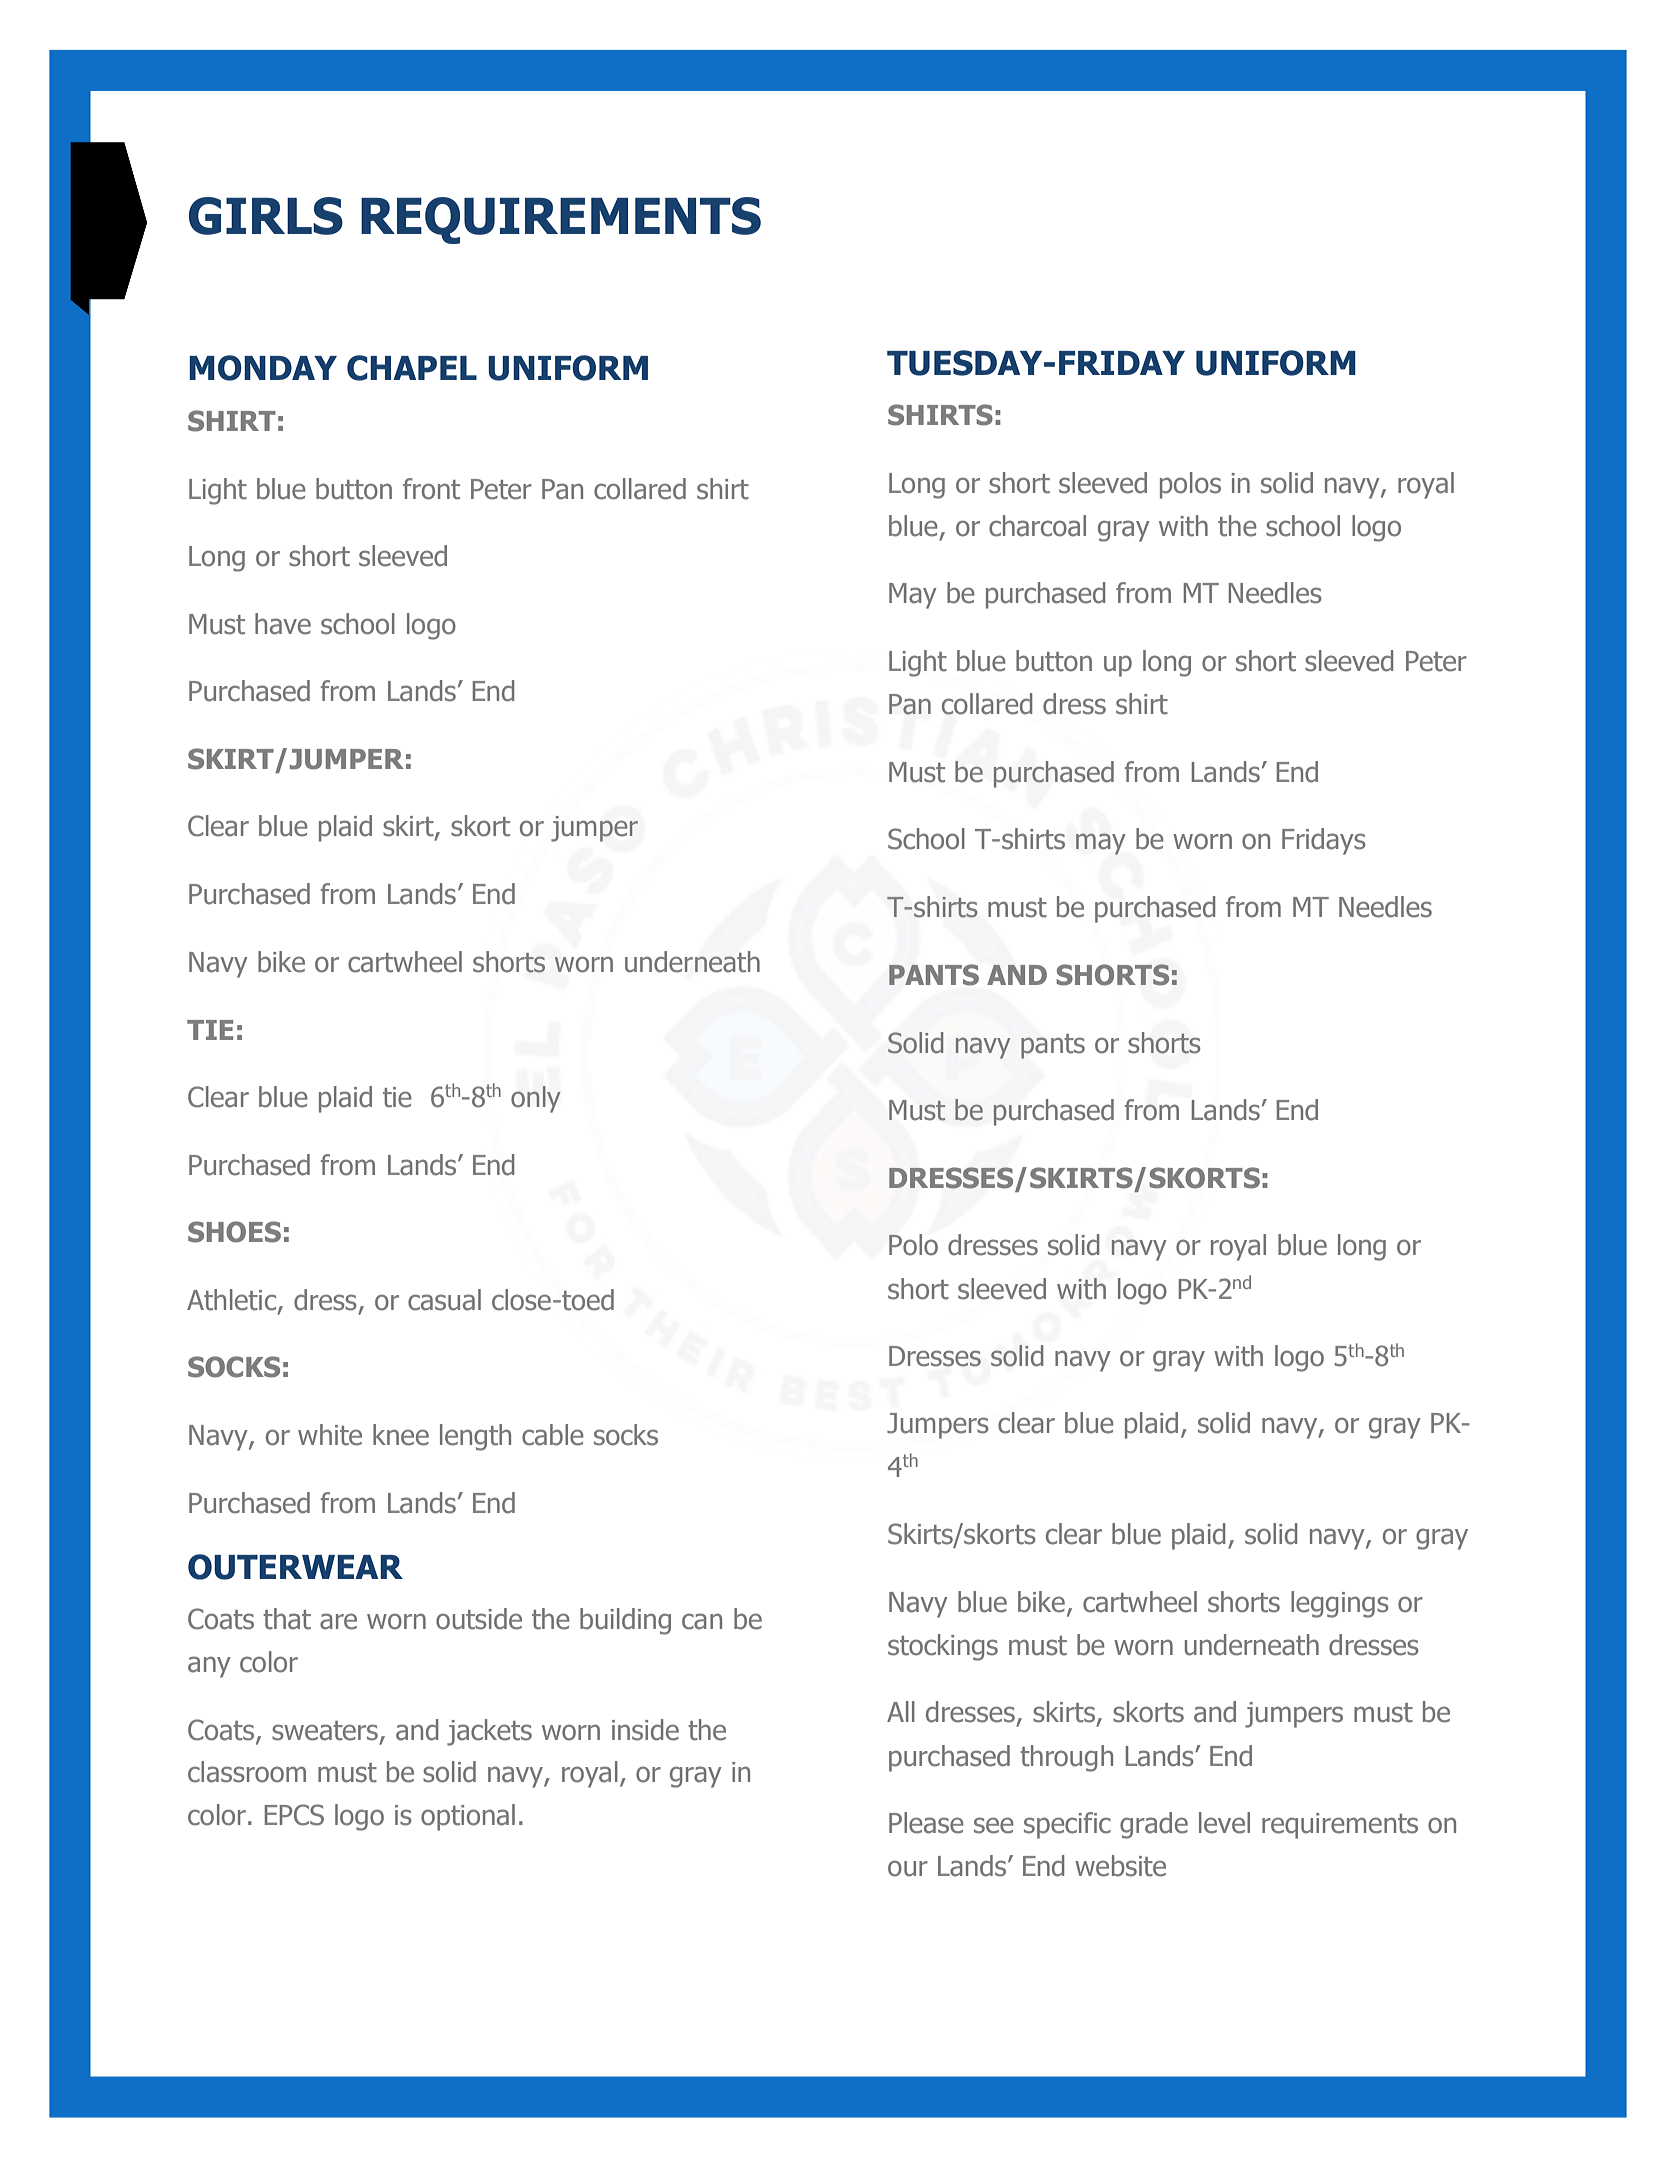  What do you see at coordinates (431, 489) in the screenshot?
I see `front` at bounding box center [431, 489].
